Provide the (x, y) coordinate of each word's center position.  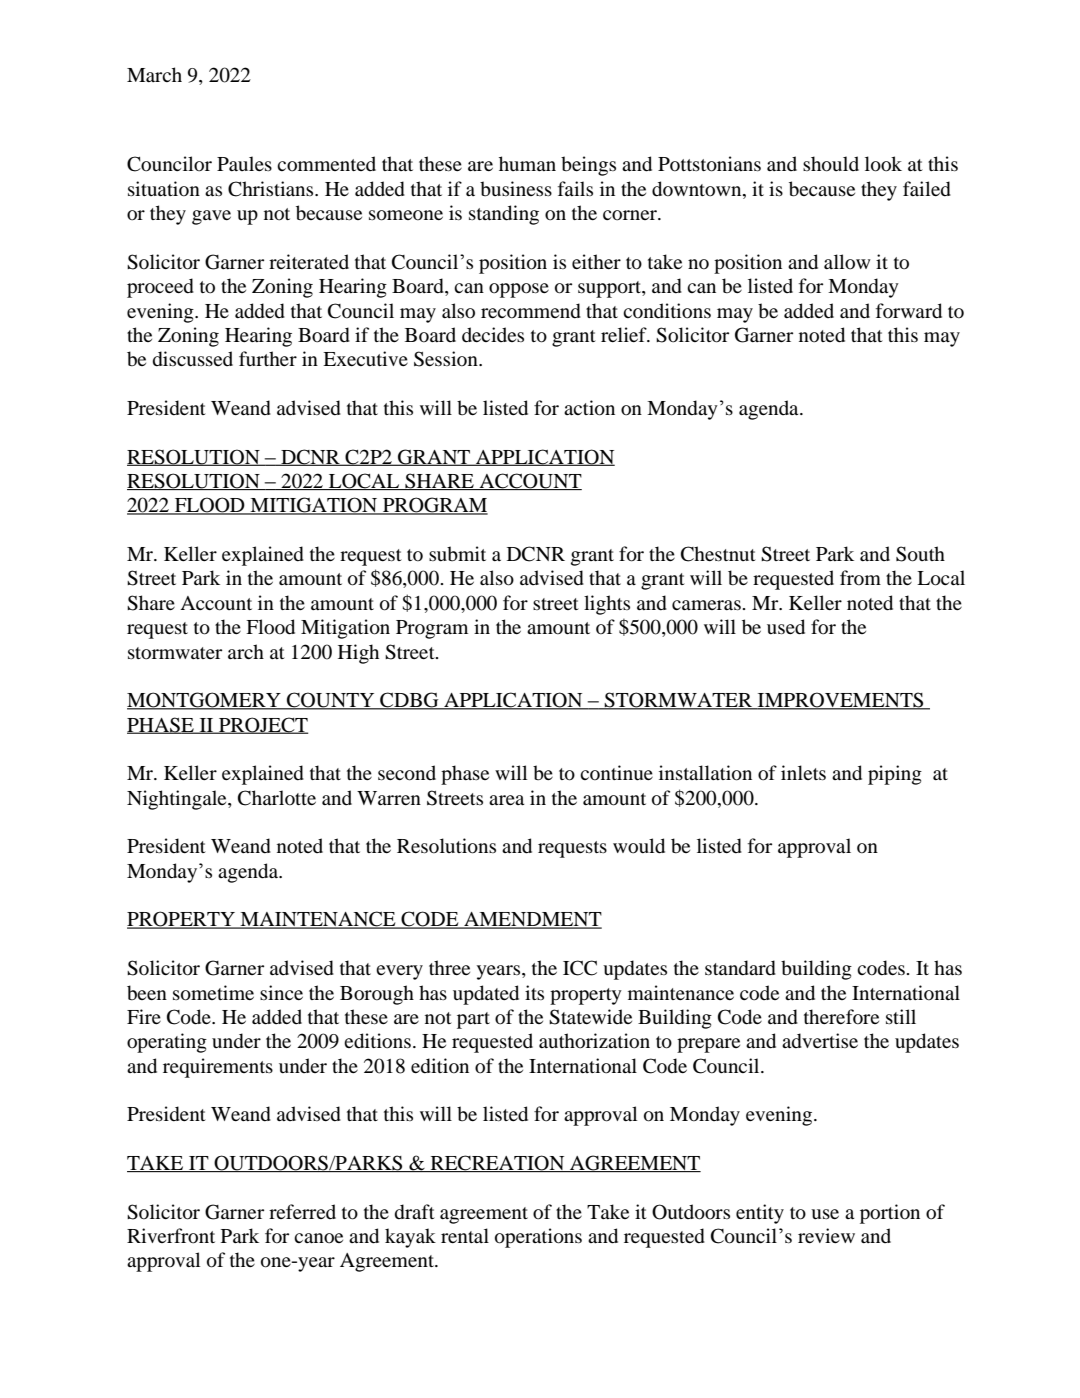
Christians (272, 189)
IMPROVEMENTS (841, 701)
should (831, 164)
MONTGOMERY (205, 701)
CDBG (409, 701)
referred (302, 1211)
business (516, 188)
